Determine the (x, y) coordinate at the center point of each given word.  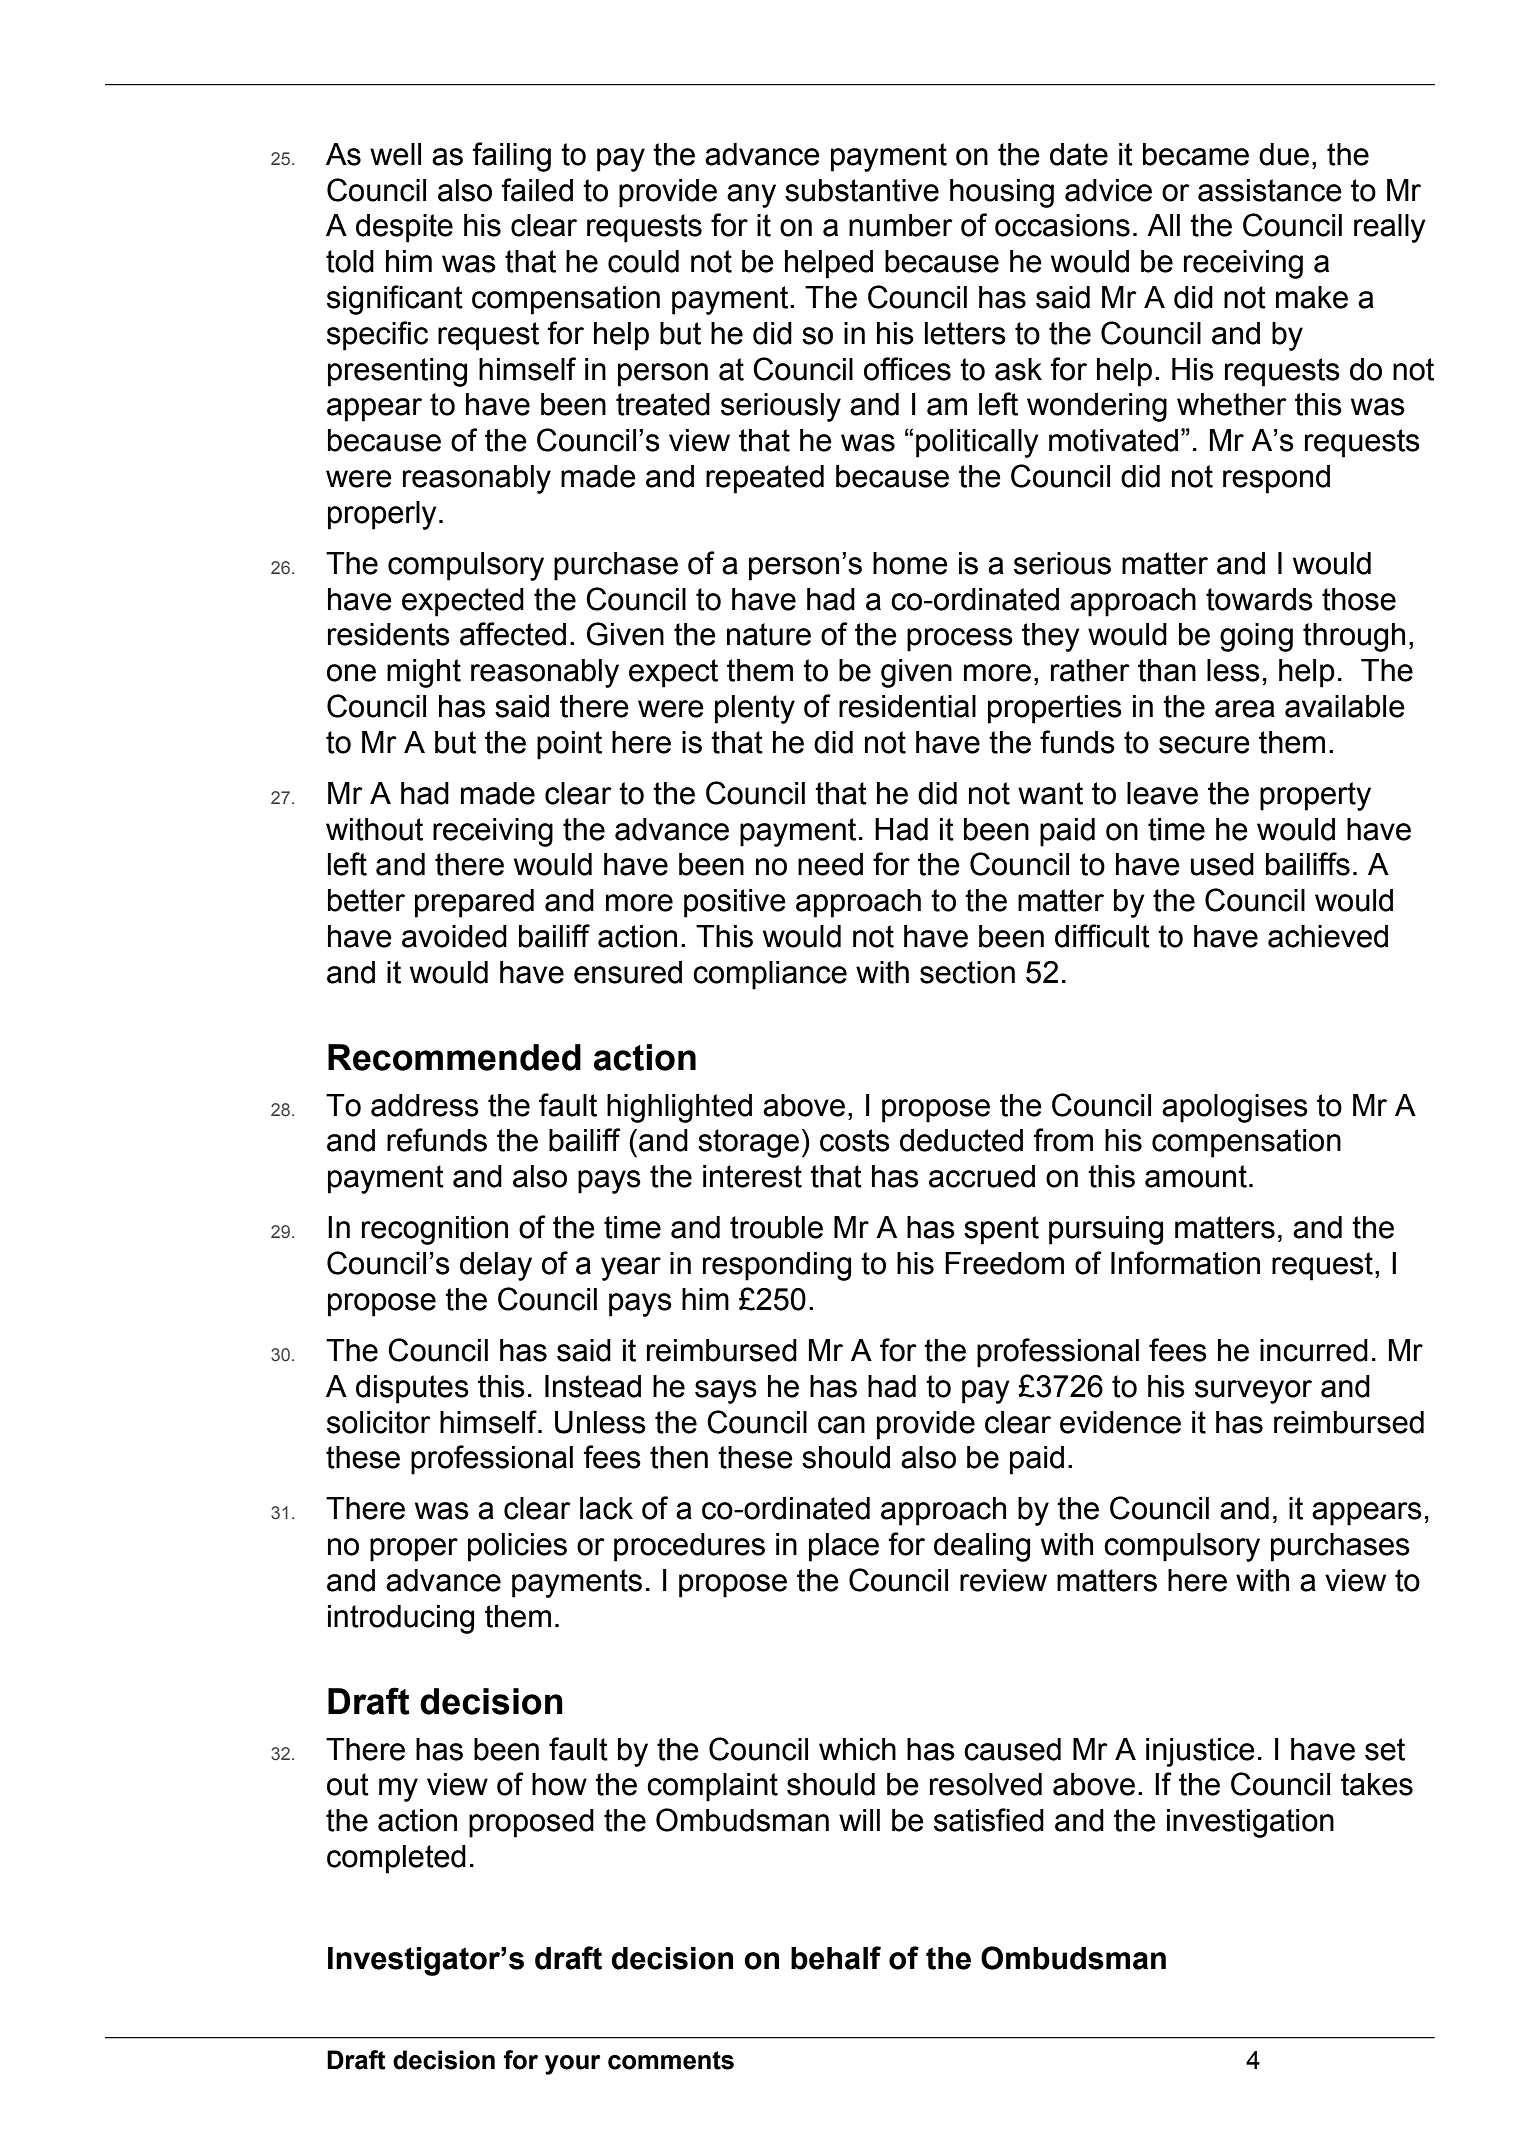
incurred (1314, 1350)
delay (496, 1266)
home (910, 563)
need (830, 864)
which (857, 1749)
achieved (1328, 936)
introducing (401, 1619)
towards (1259, 599)
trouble (776, 1227)
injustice (1200, 1752)
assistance (1270, 190)
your (572, 2065)
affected (513, 634)
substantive (862, 190)
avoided (454, 936)
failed (537, 190)
